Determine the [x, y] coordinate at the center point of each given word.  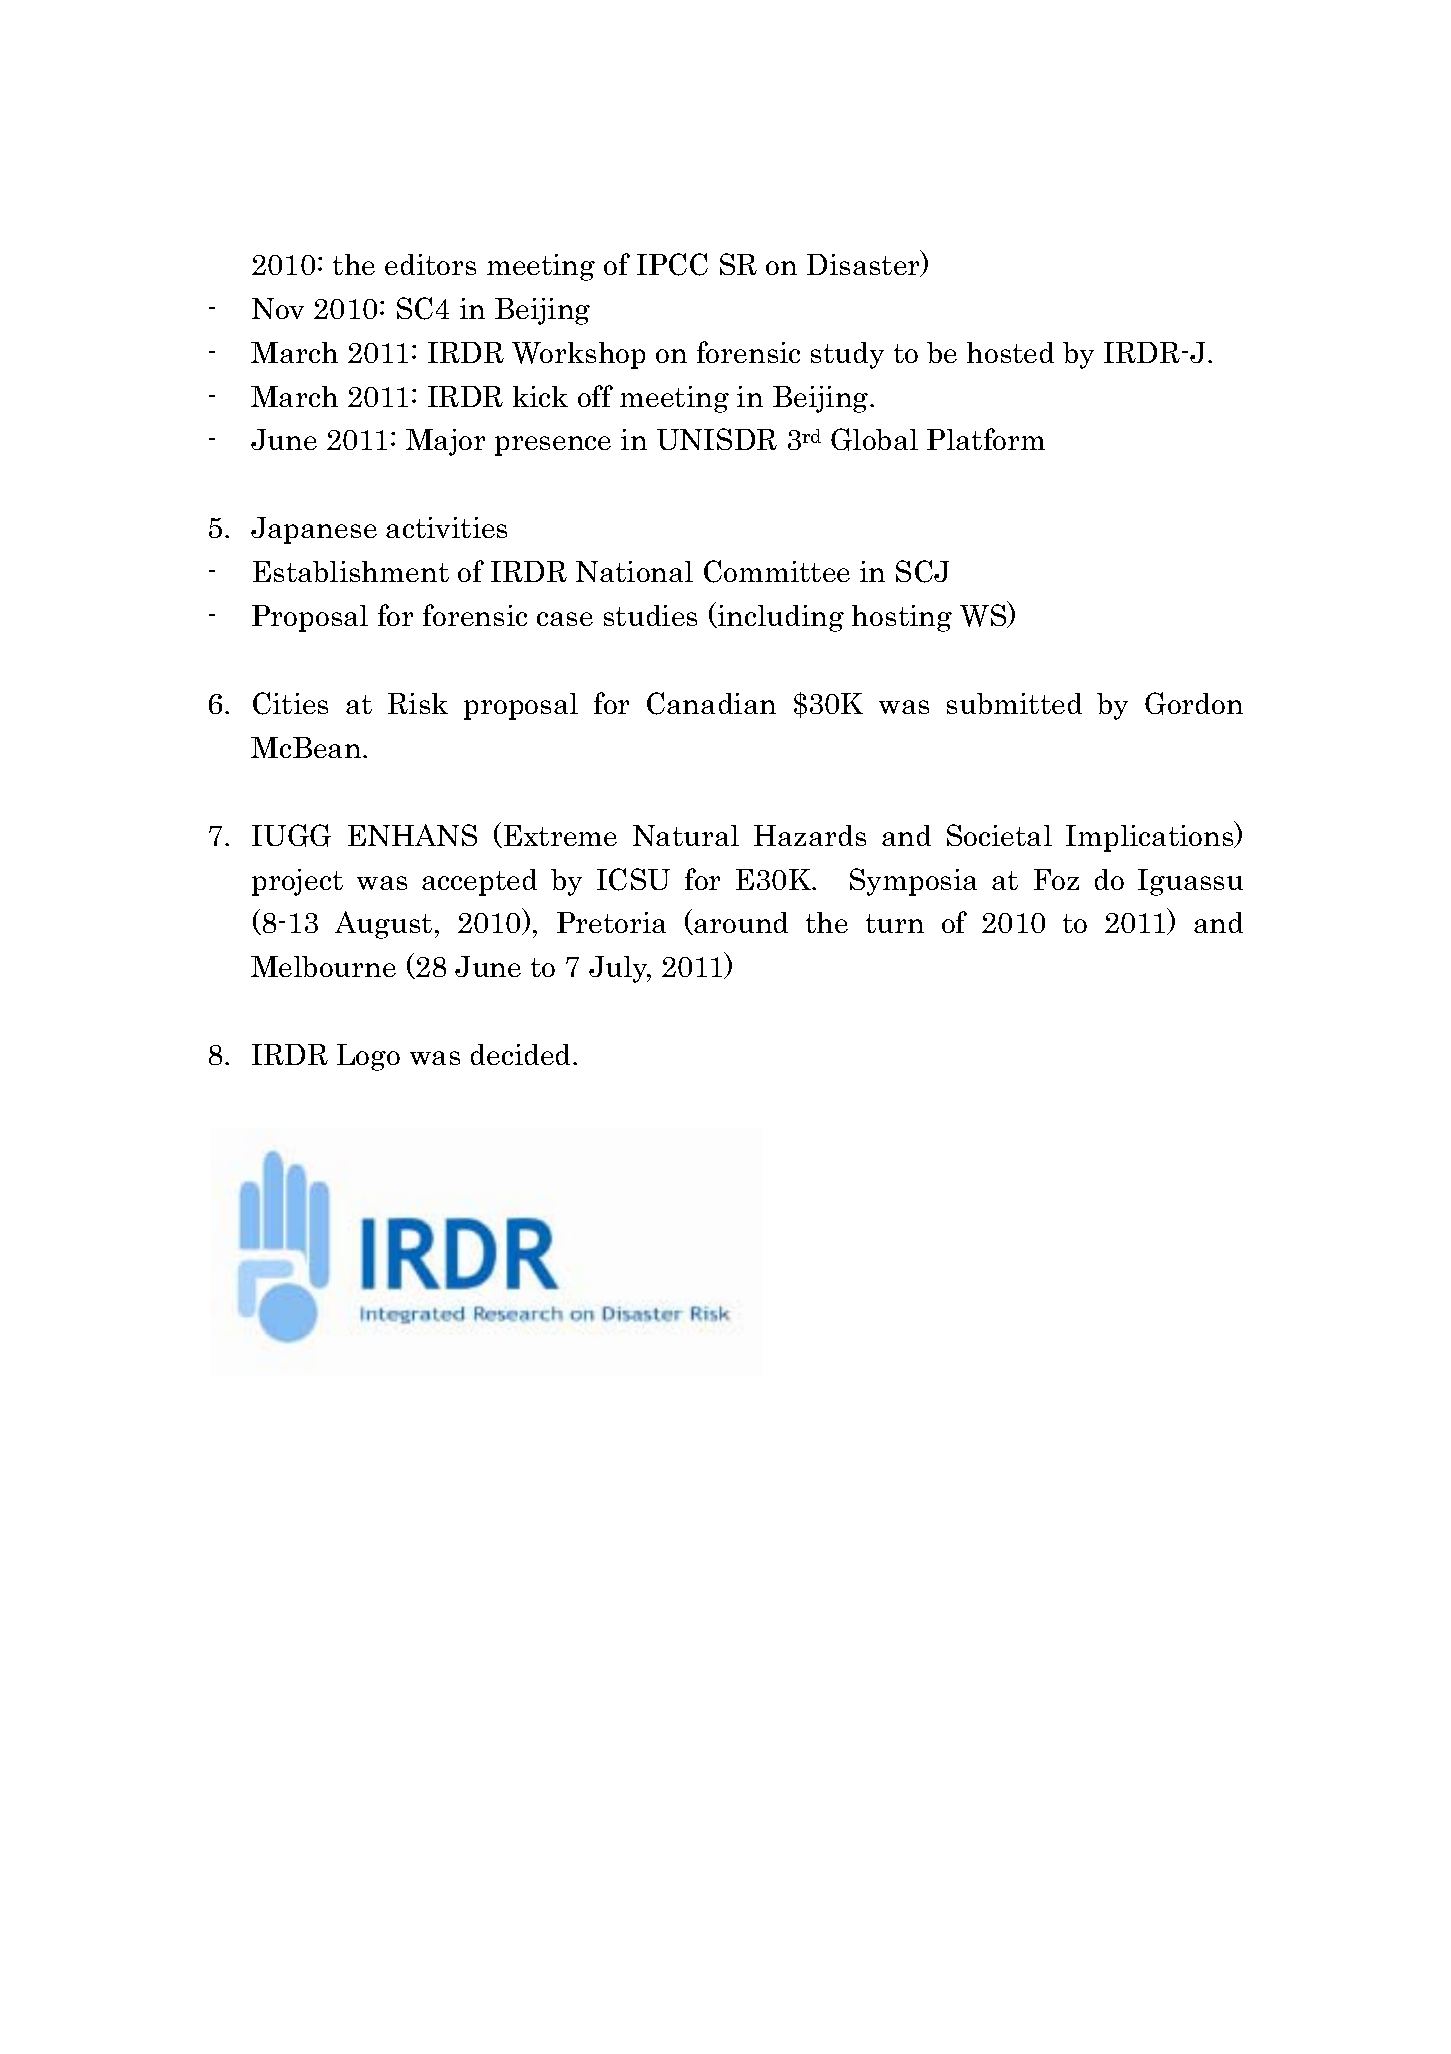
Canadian [711, 703]
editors [430, 264]
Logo [368, 1057]
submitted [1014, 703]
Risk [418, 703]
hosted [1010, 352]
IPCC [672, 264]
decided [522, 1054]
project [297, 882]
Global [874, 439]
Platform [986, 439]
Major [445, 442]
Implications [1151, 837]
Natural [686, 835]
